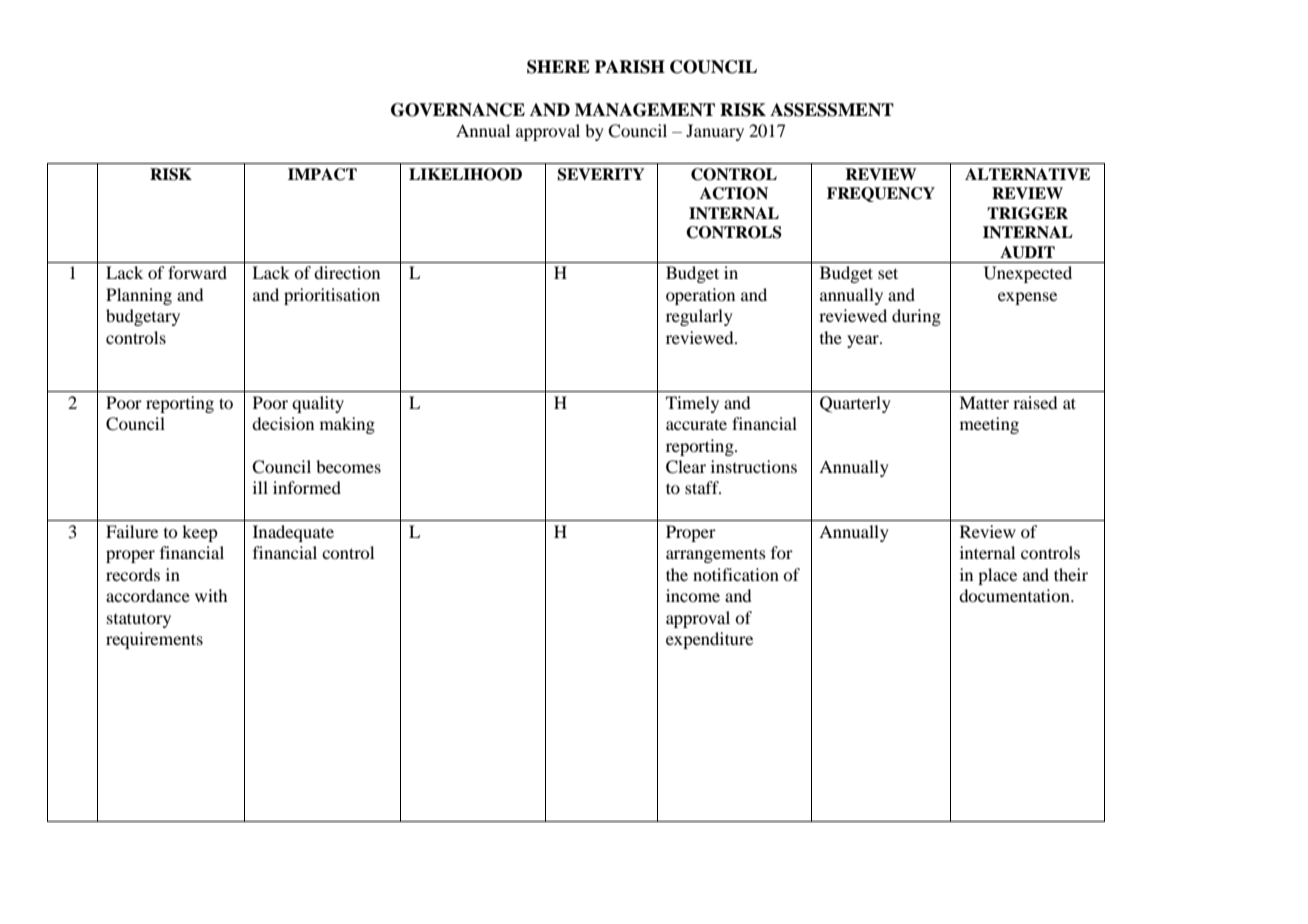 The image size is (1308, 924). Describe the element at coordinates (601, 174) in the page. I see `SEVERITY` at that location.
